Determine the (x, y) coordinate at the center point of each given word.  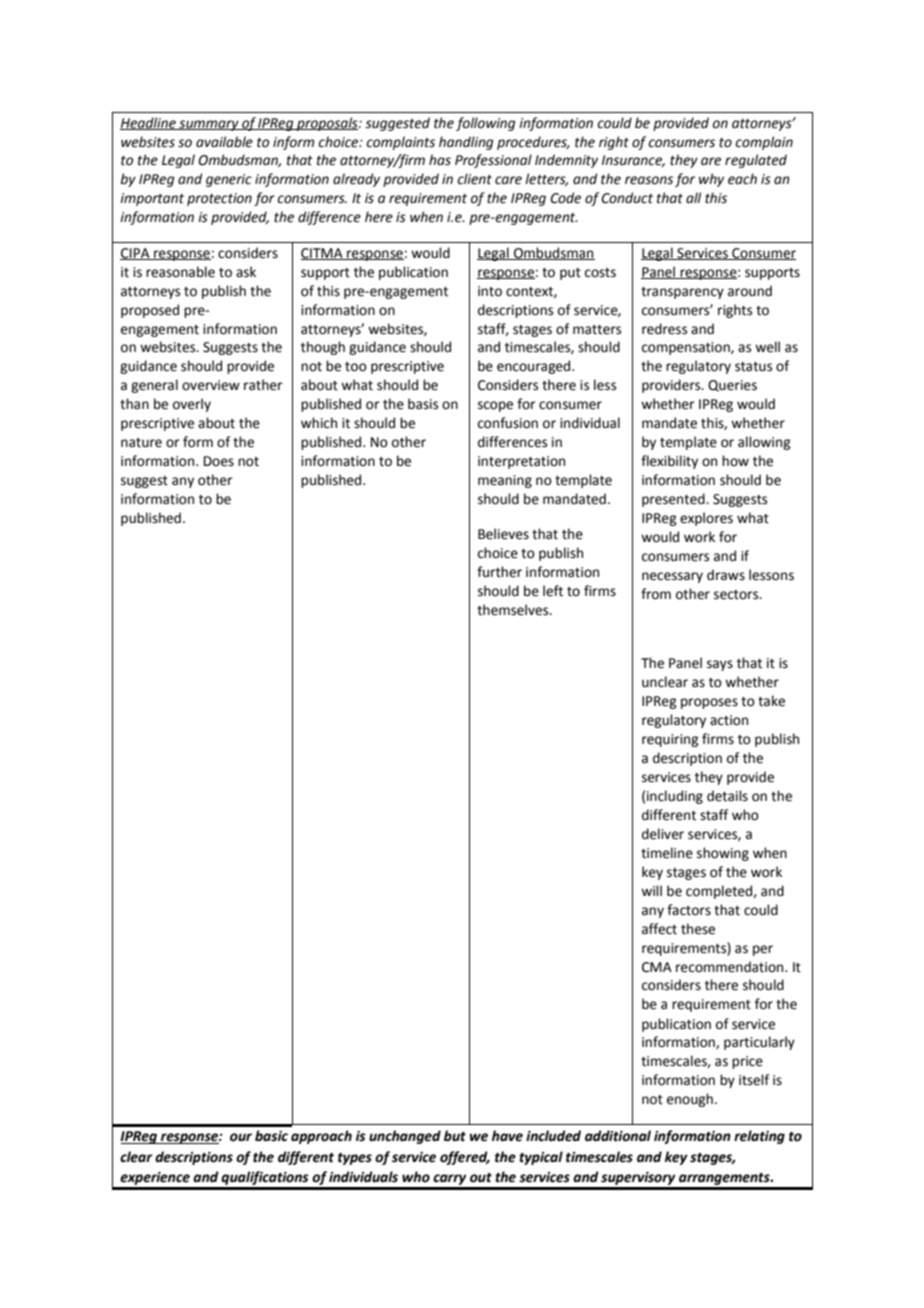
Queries (732, 386)
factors (689, 910)
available (224, 142)
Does (219, 461)
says (720, 665)
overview (211, 385)
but (455, 1136)
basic (271, 1136)
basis (423, 404)
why (711, 180)
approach (321, 1137)
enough (690, 1100)
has (440, 160)
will (651, 890)
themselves (514, 610)
